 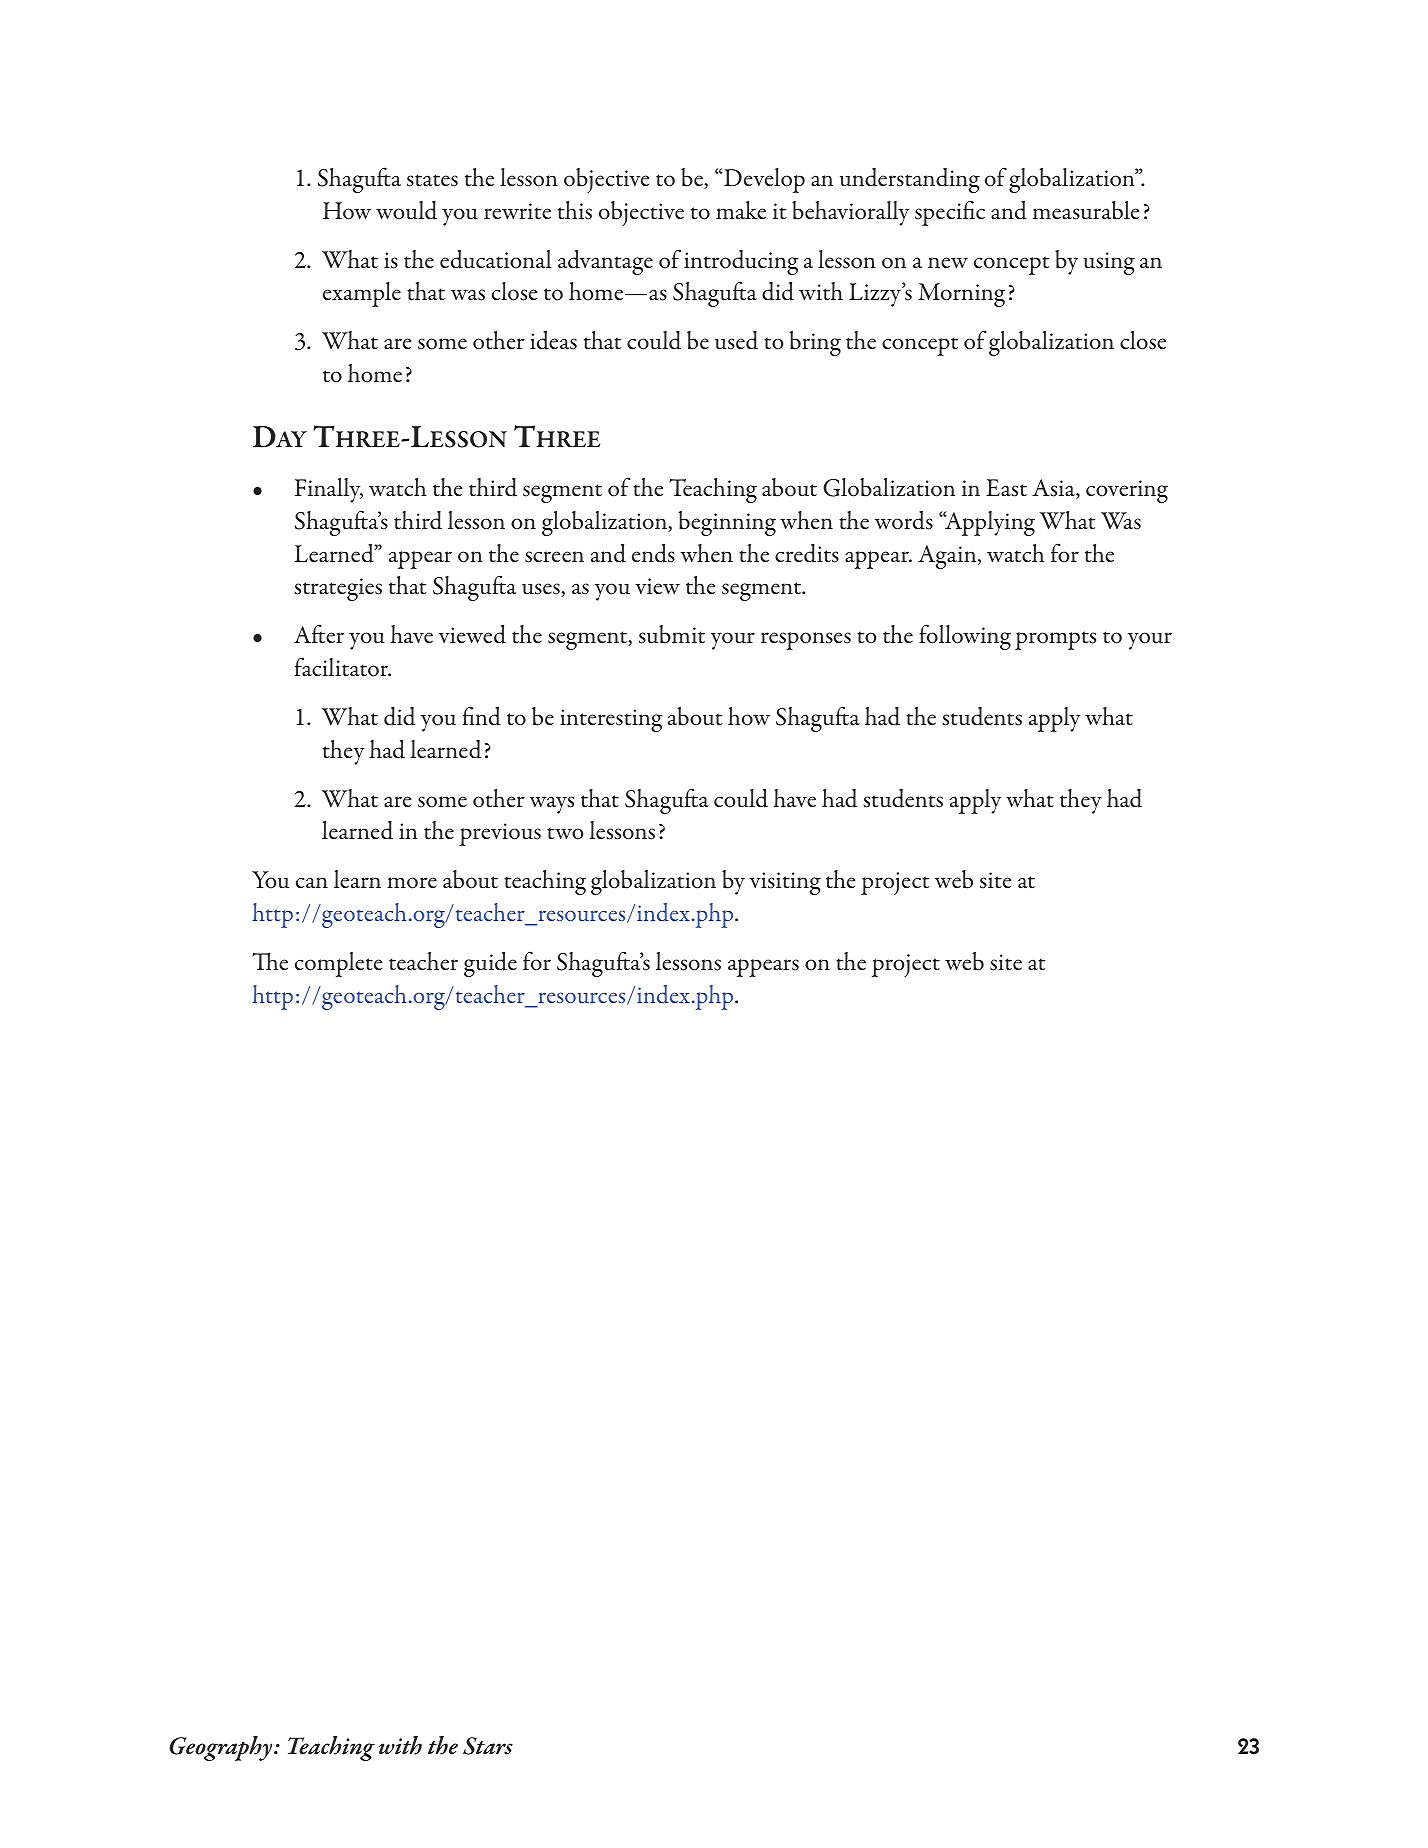 I want to click on would, so click(x=406, y=210).
